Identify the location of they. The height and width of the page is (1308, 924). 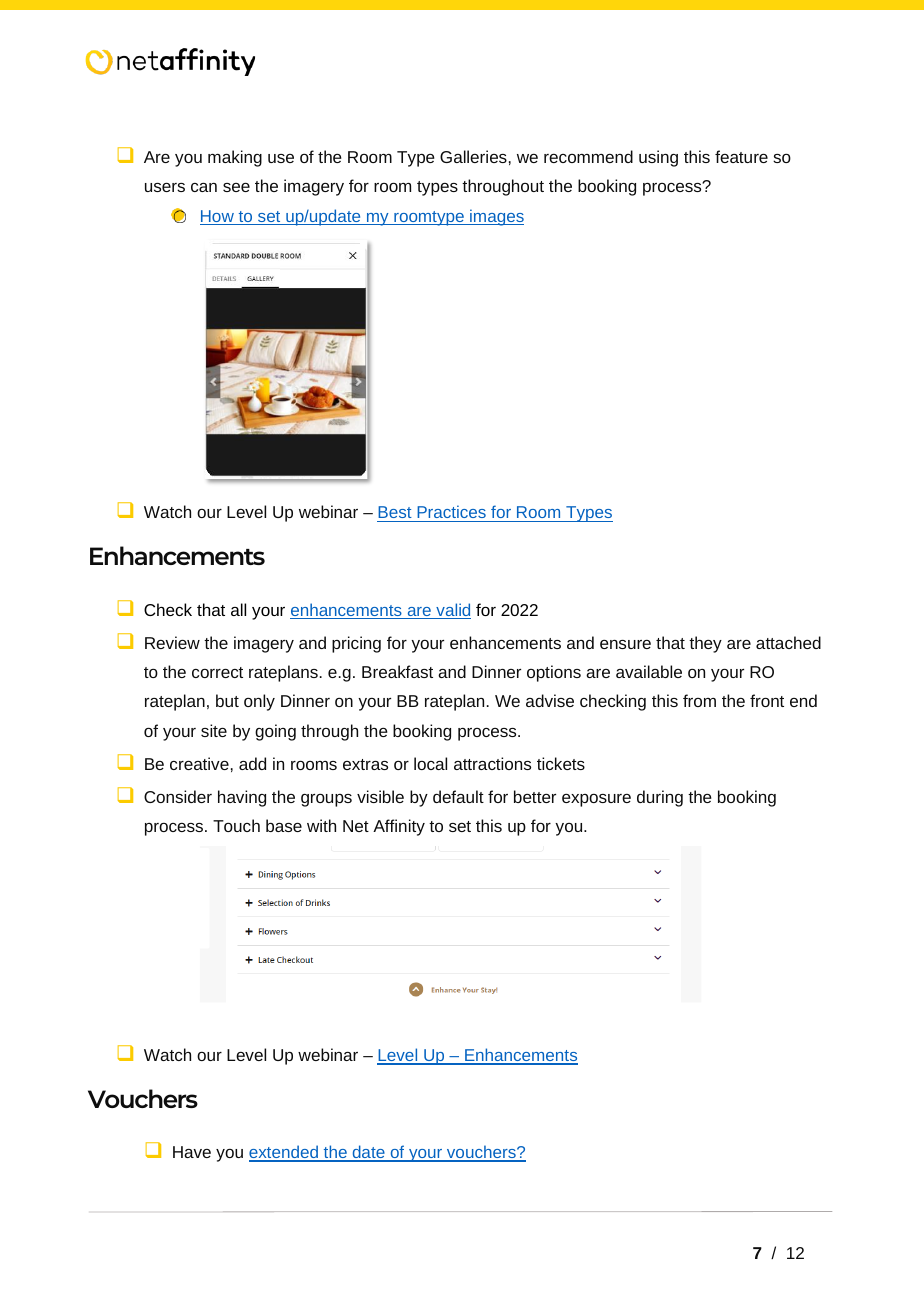
(705, 644).
